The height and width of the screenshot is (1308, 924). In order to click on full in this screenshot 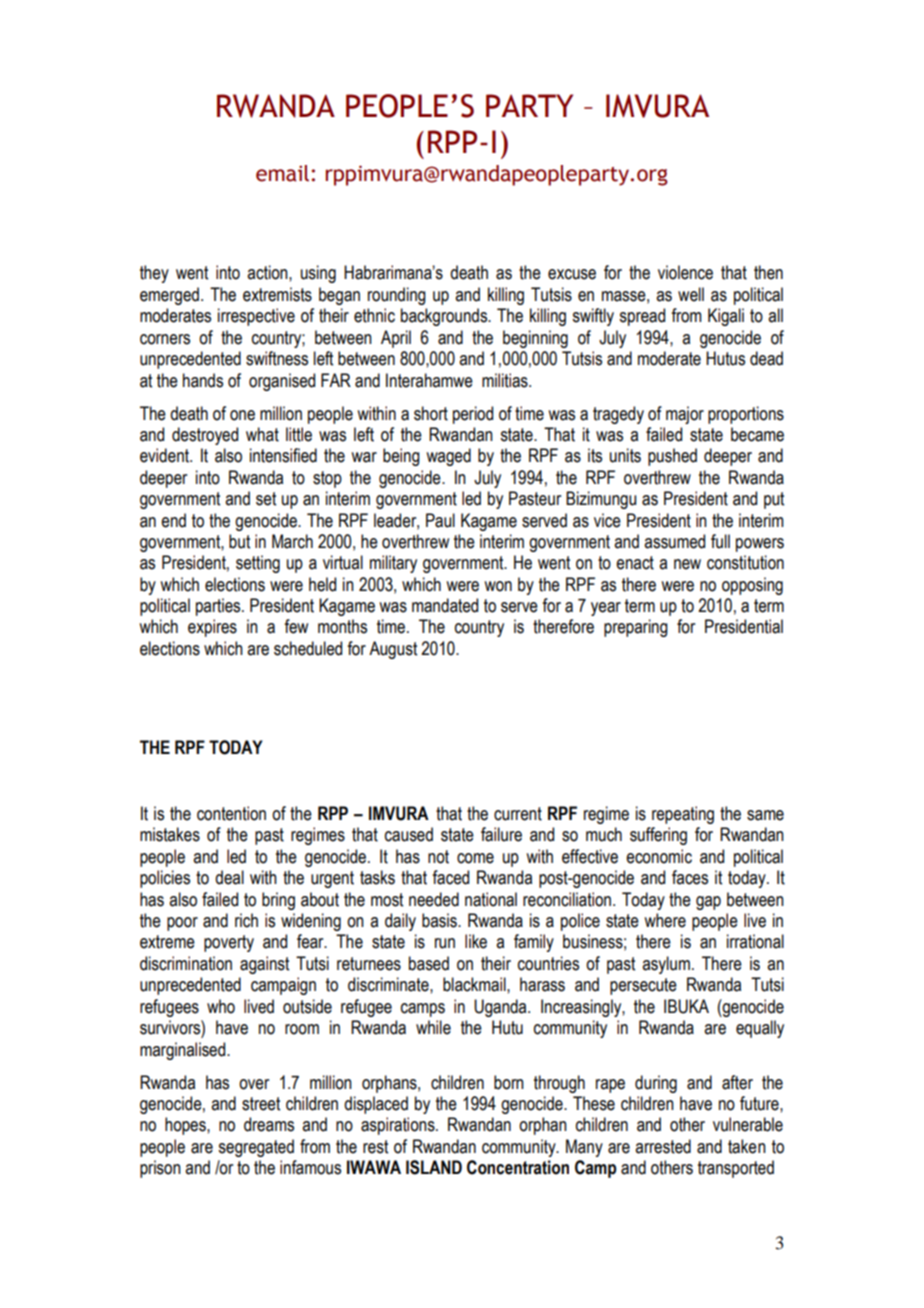, I will do `click(720, 541)`.
